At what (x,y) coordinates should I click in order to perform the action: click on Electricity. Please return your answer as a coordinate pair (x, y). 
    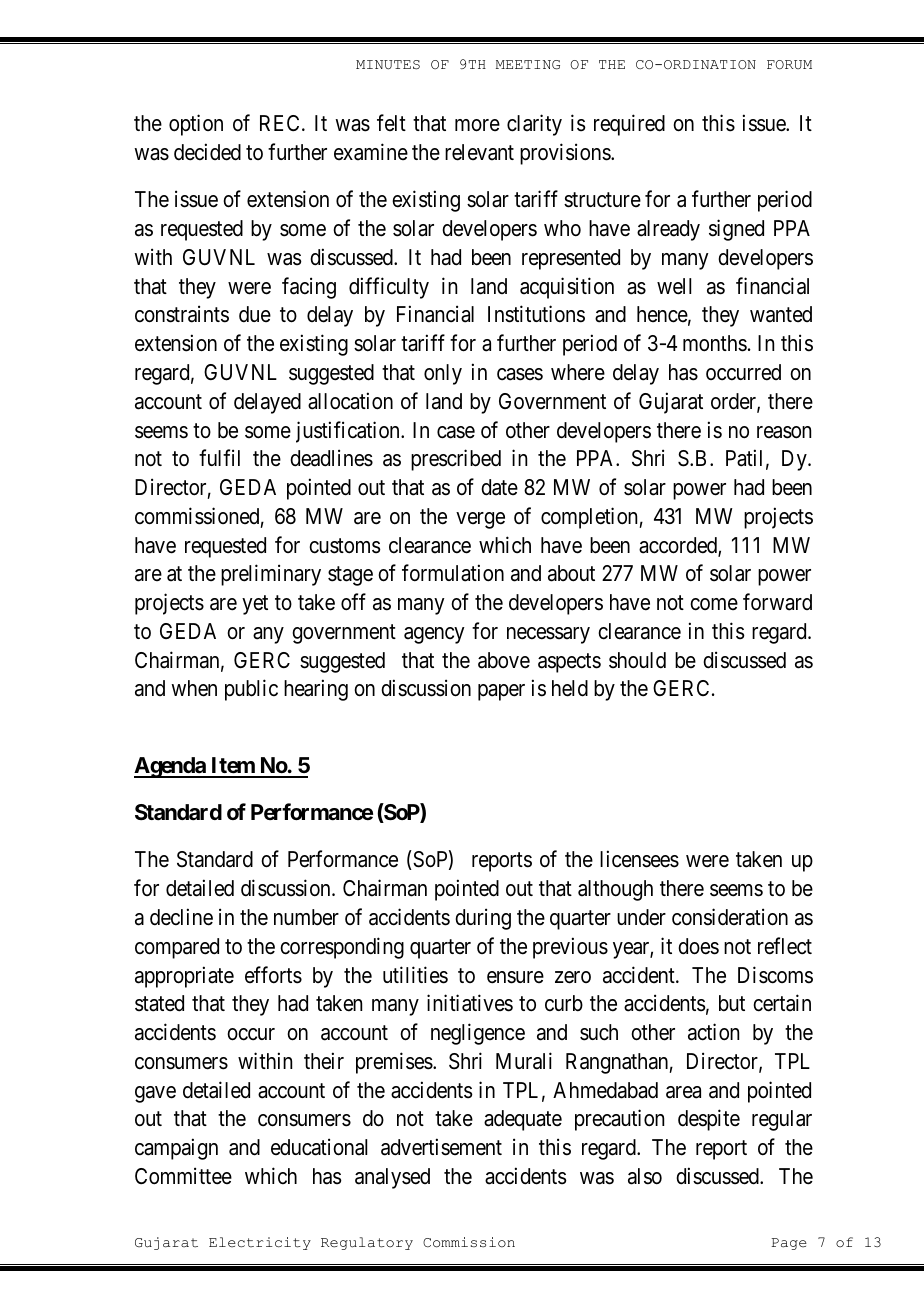
    Looking at the image, I should click on (260, 1243).
